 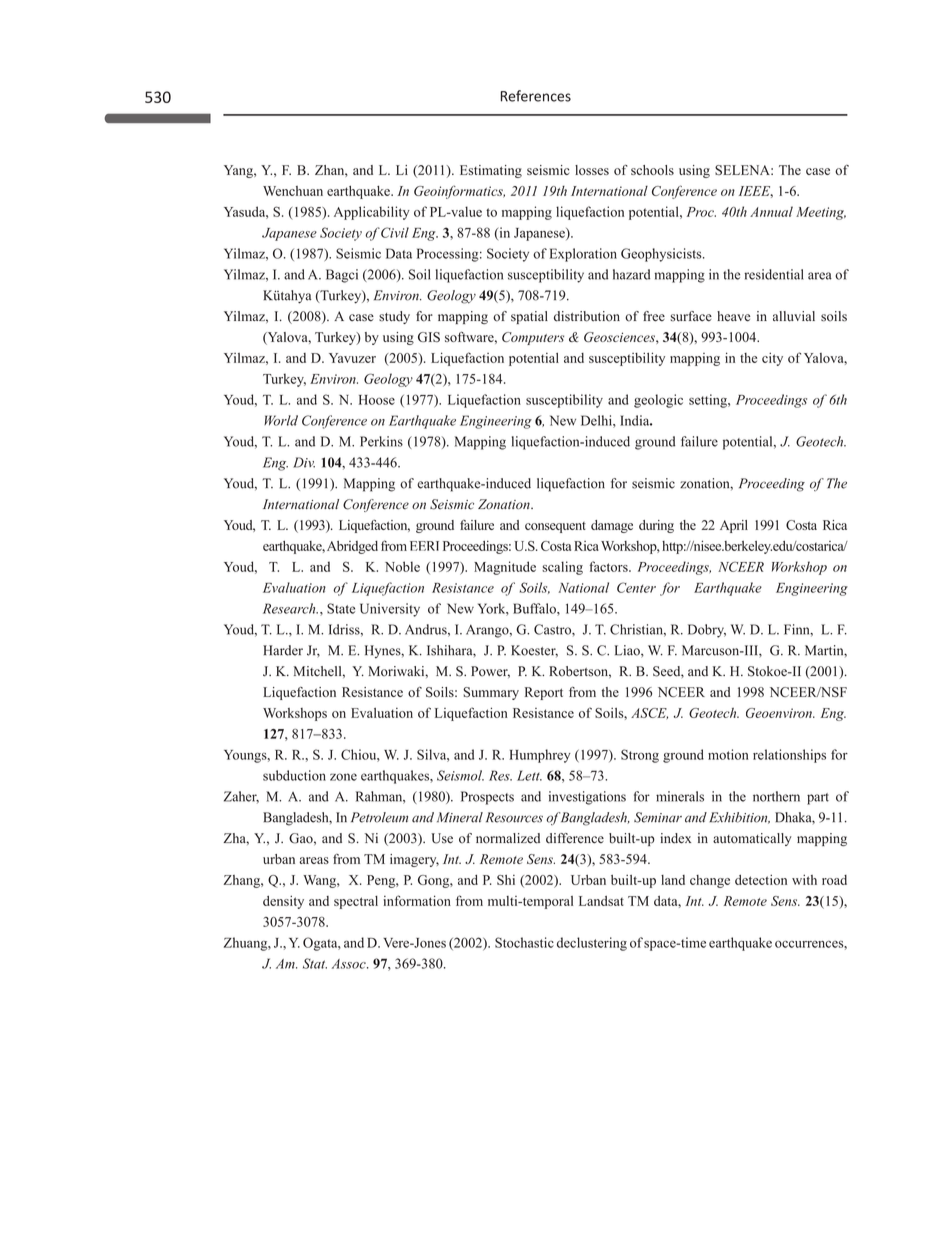 What do you see at coordinates (352, 547) in the image?
I see `Abridged` at bounding box center [352, 547].
